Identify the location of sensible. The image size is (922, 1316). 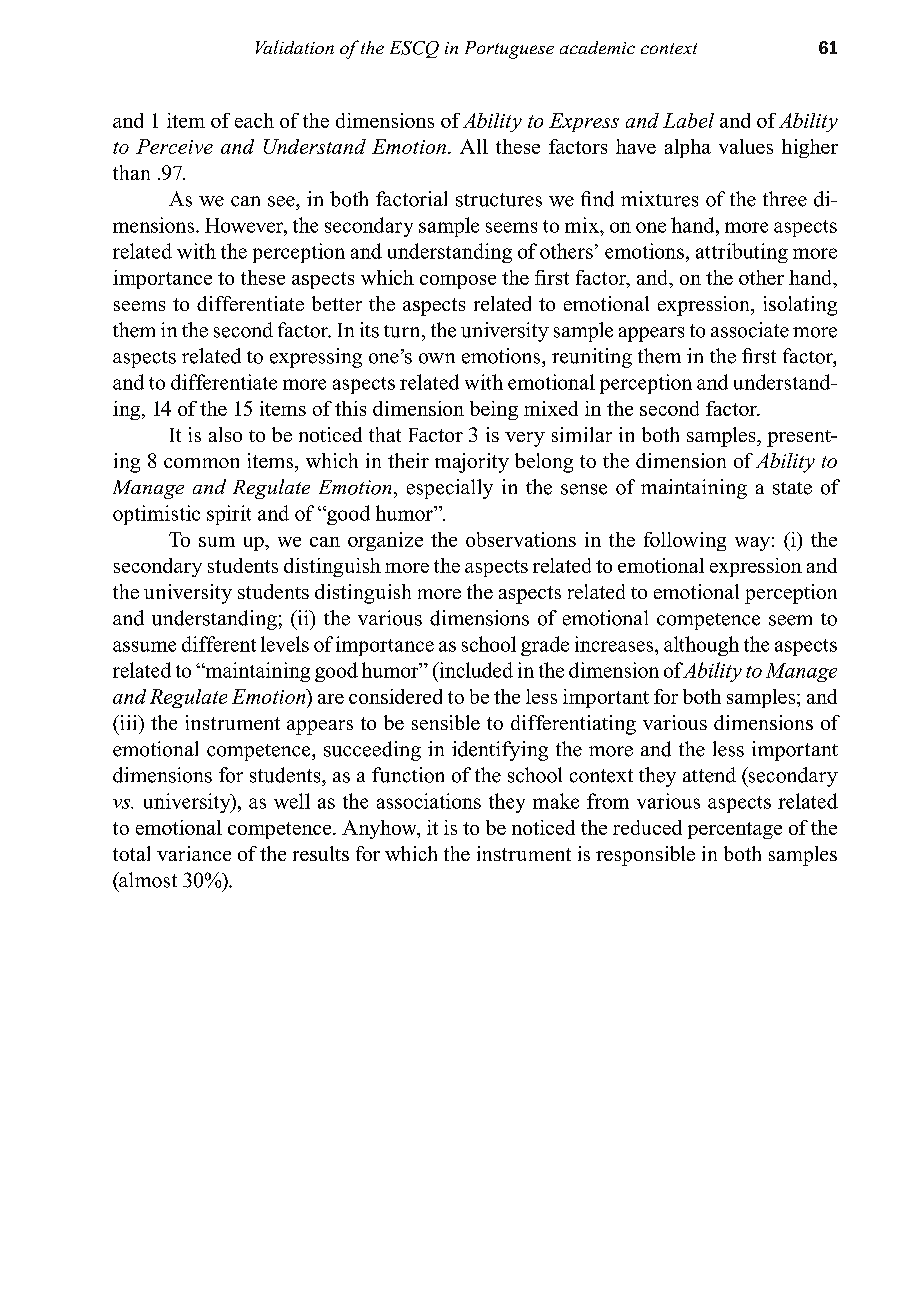
(446, 722).
